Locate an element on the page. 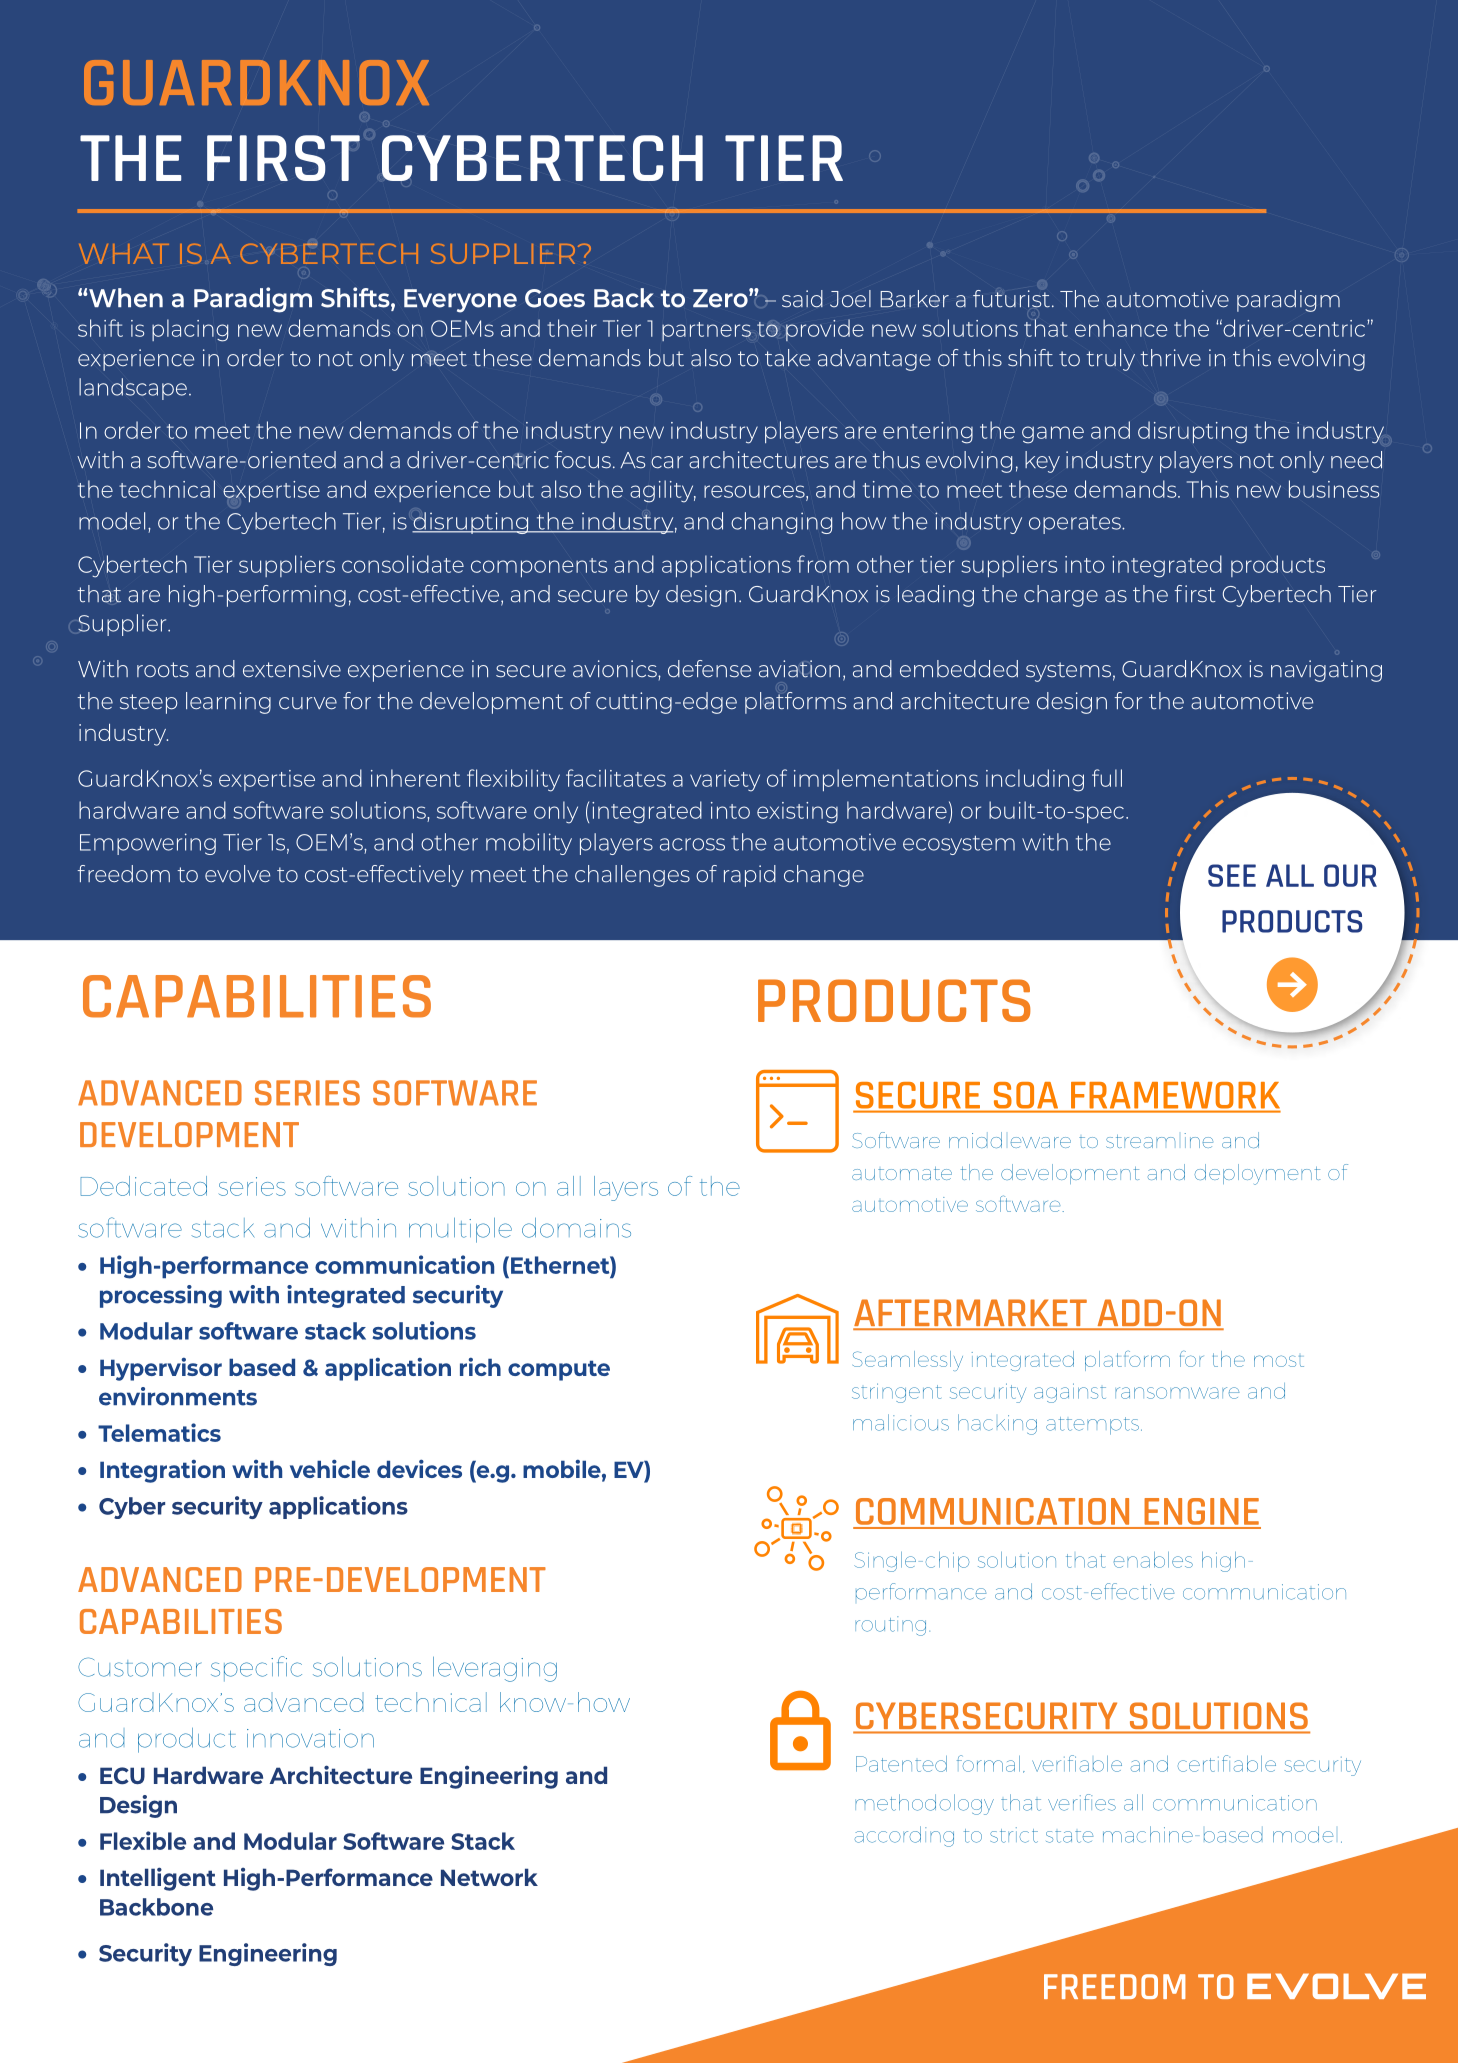  extensive is located at coordinates (292, 669).
